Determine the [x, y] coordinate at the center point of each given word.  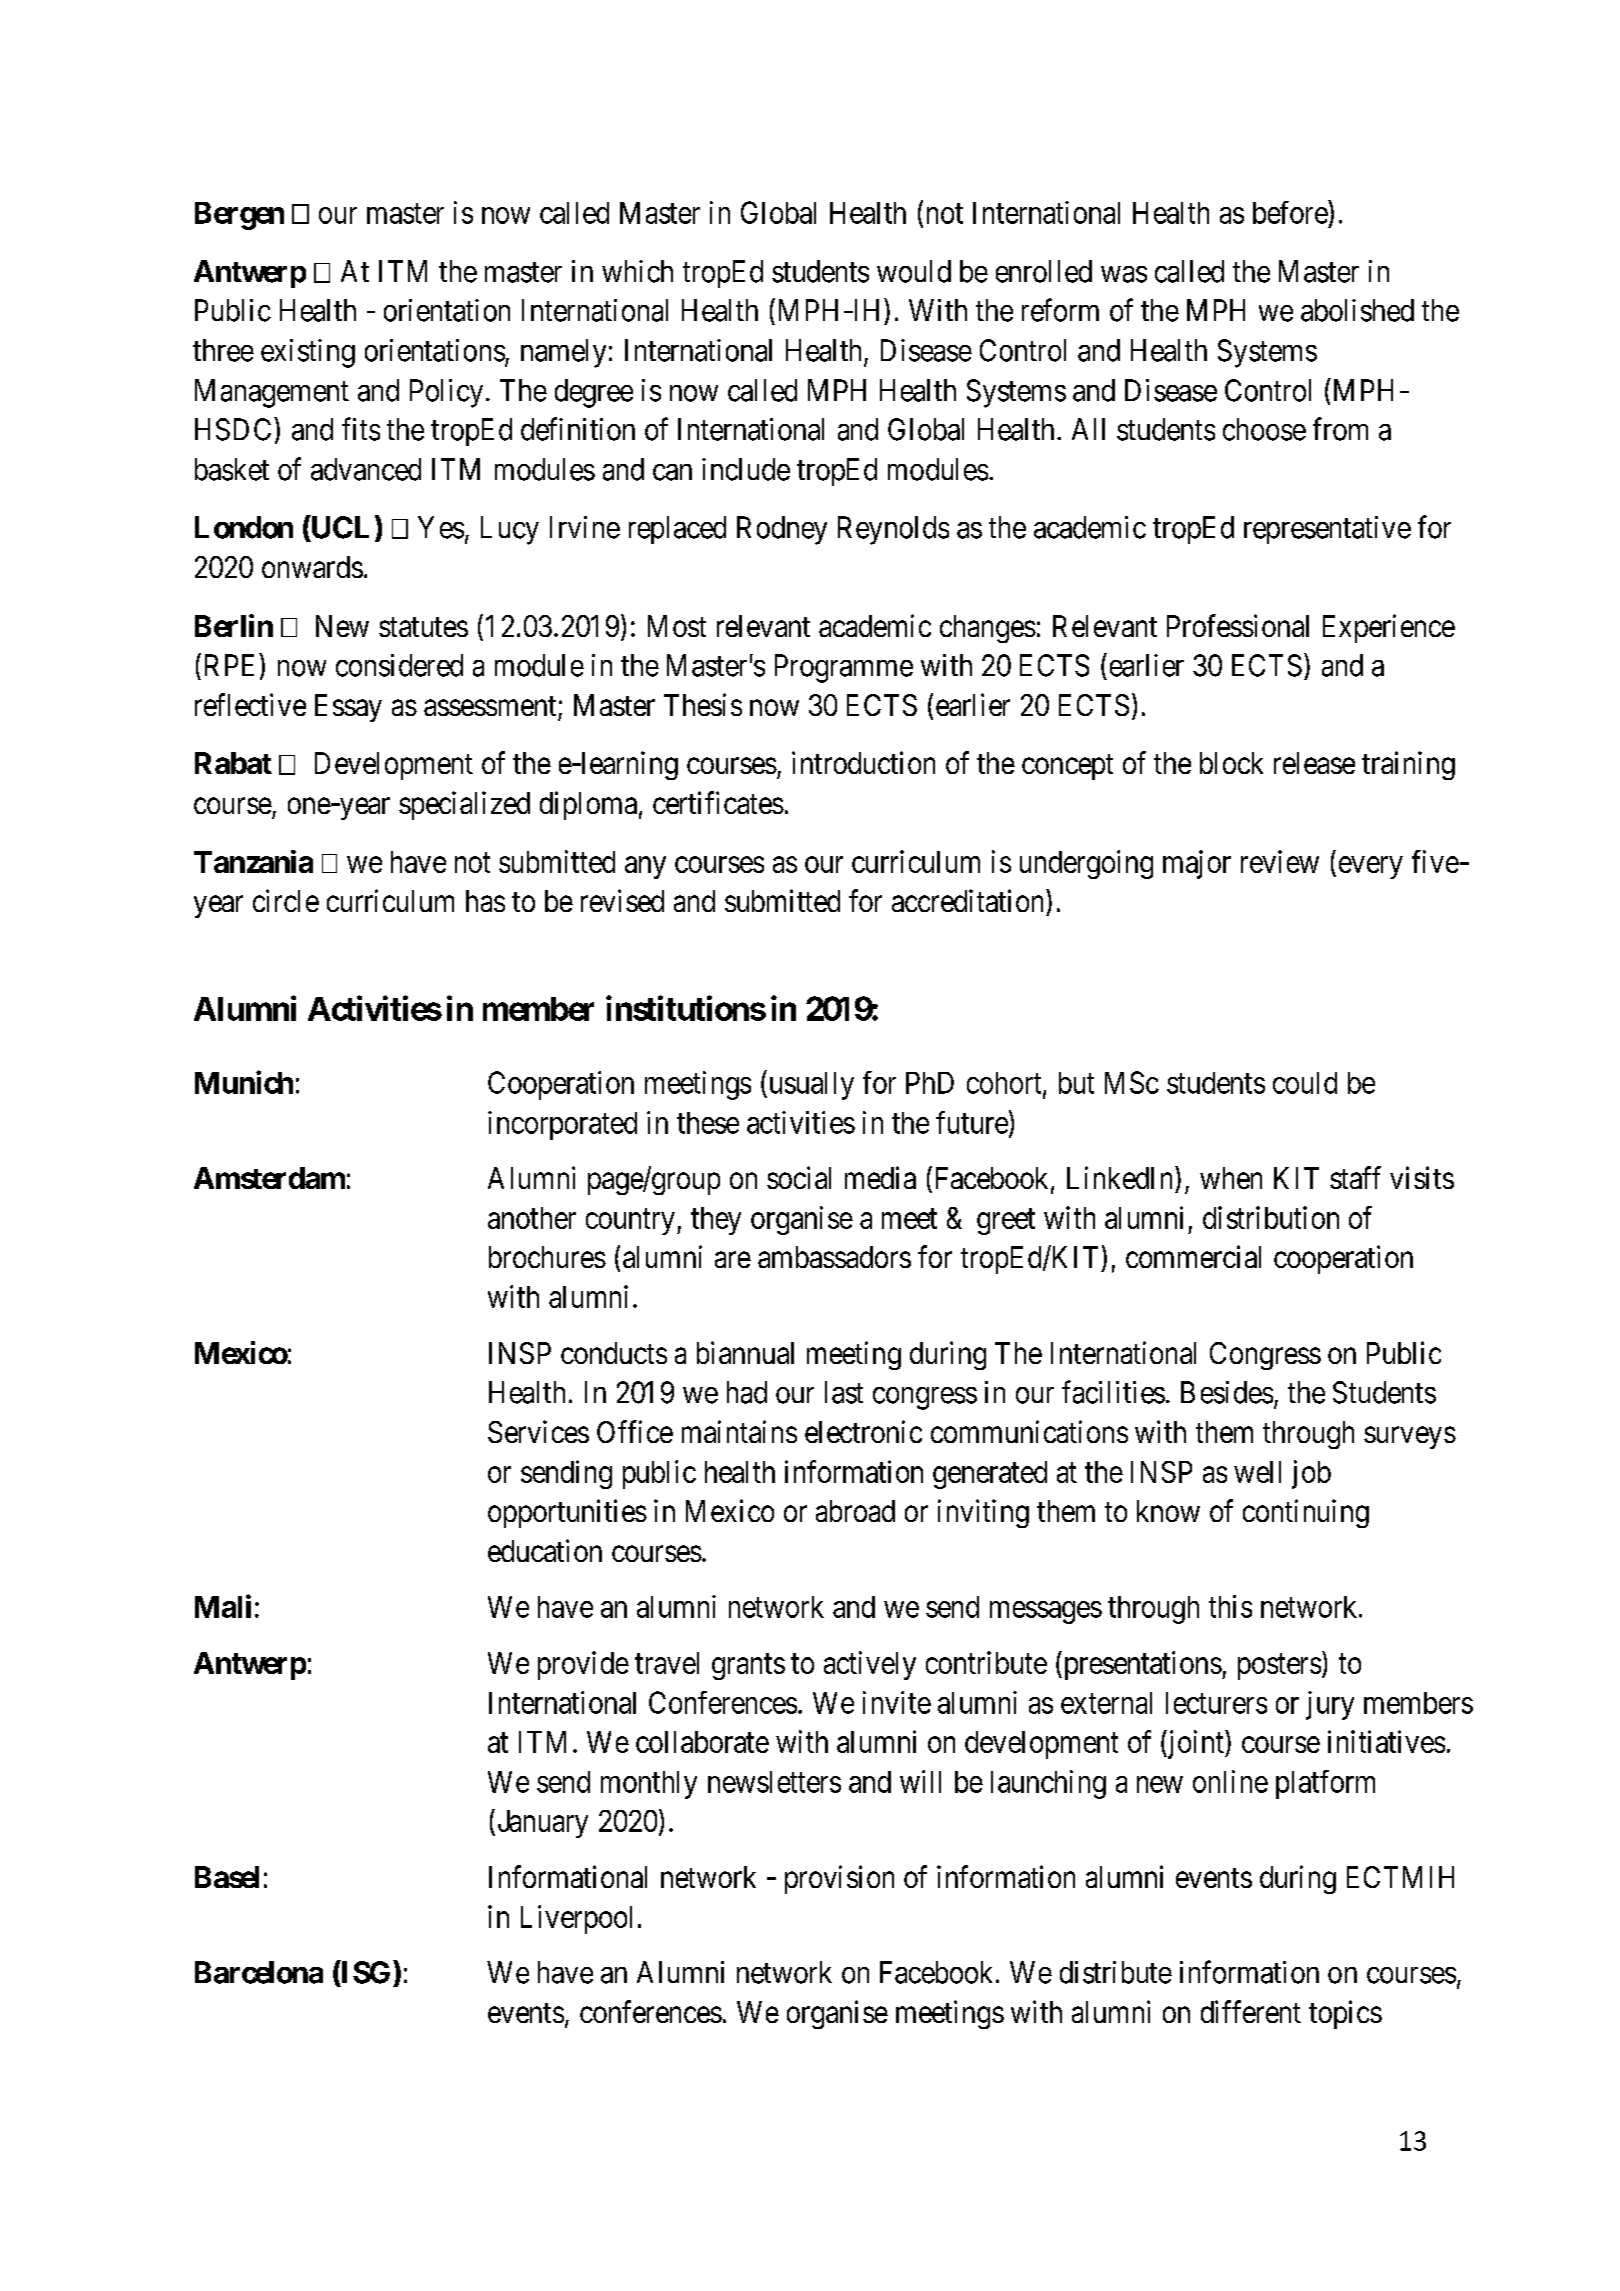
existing [308, 353]
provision [839, 1879]
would [914, 271]
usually [810, 1086]
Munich [244, 1082]
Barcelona [259, 1972]
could [1305, 1083]
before [1291, 212]
